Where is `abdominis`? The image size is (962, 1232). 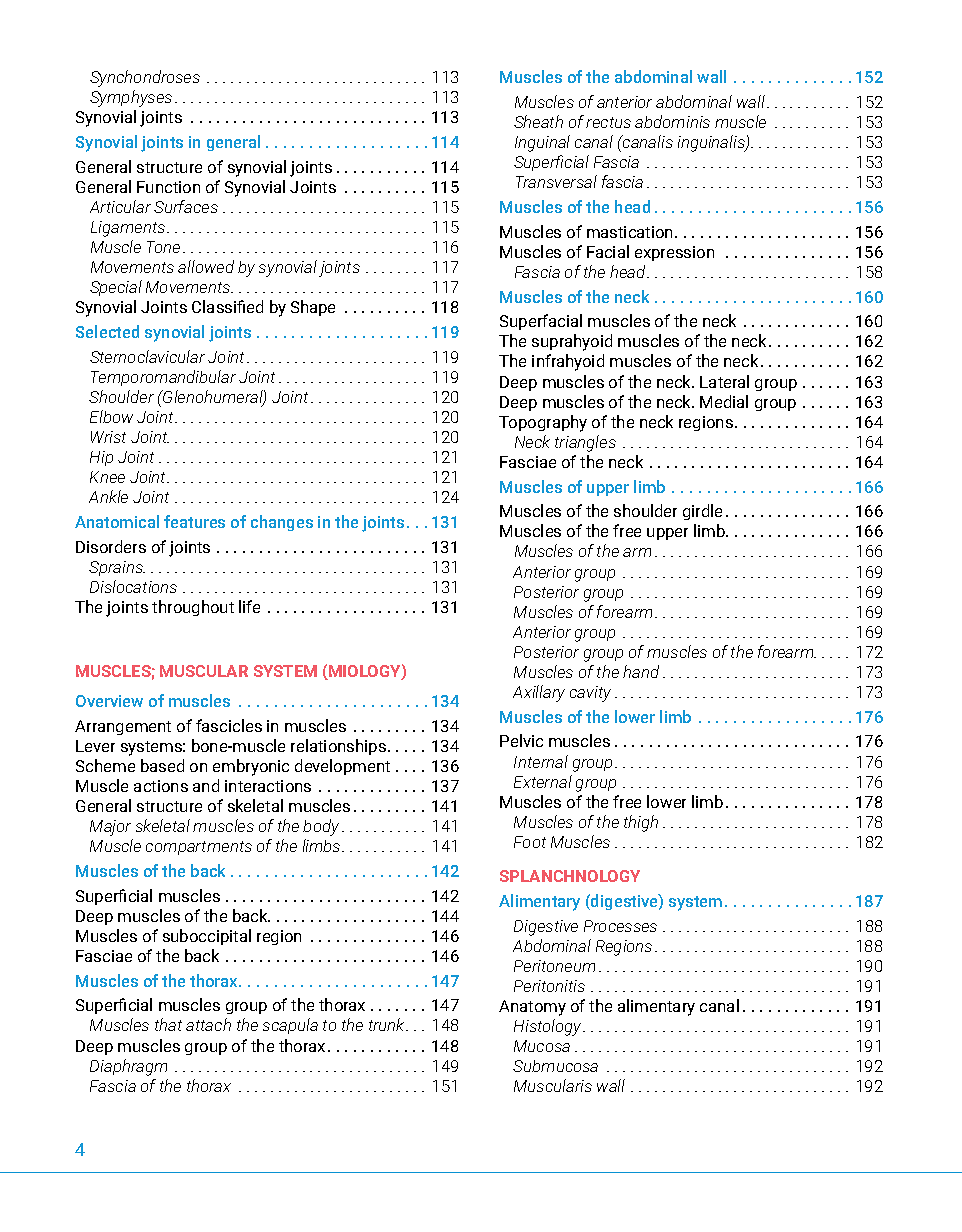 abdominis is located at coordinates (672, 121).
